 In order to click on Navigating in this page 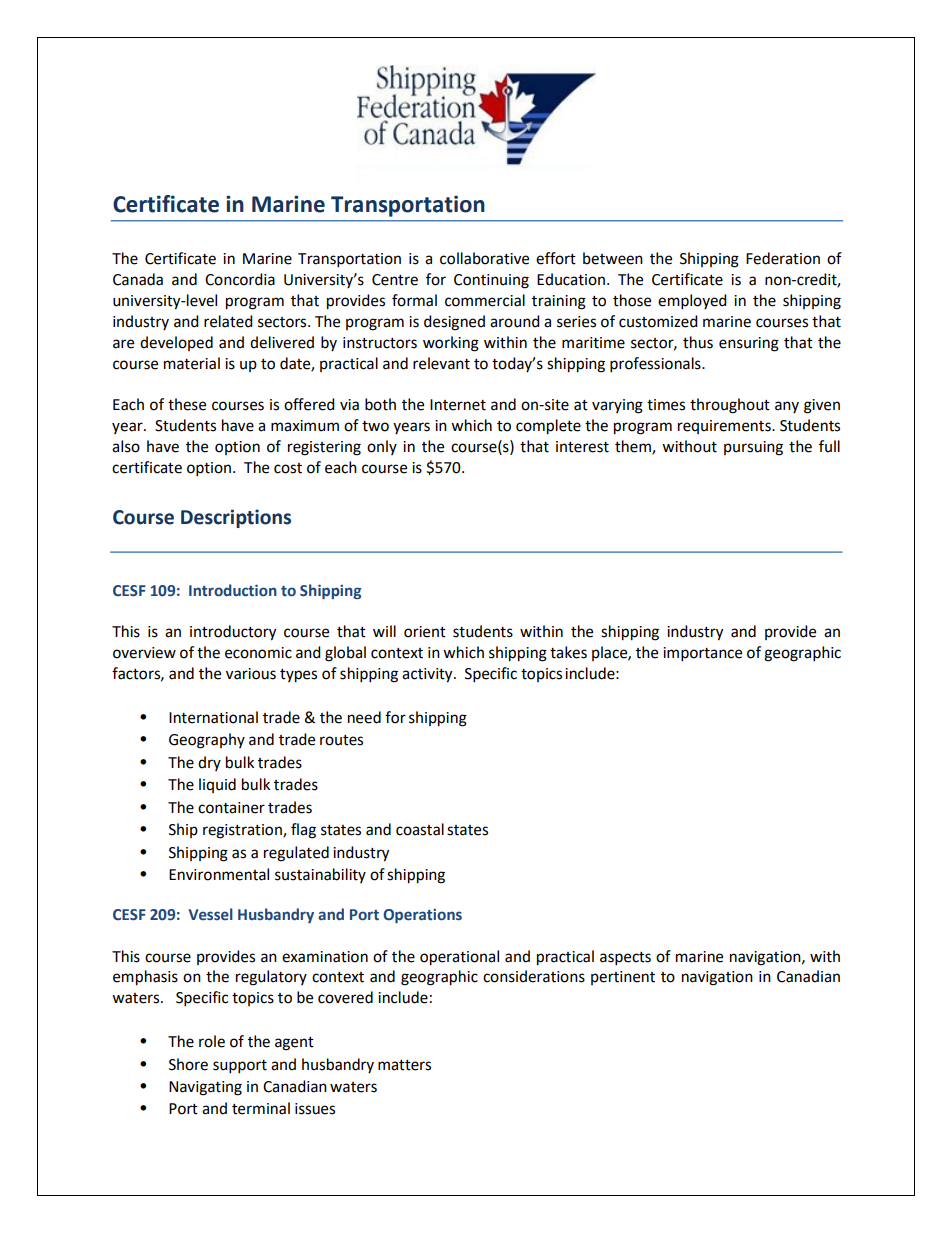, I will do `click(205, 1088)`.
